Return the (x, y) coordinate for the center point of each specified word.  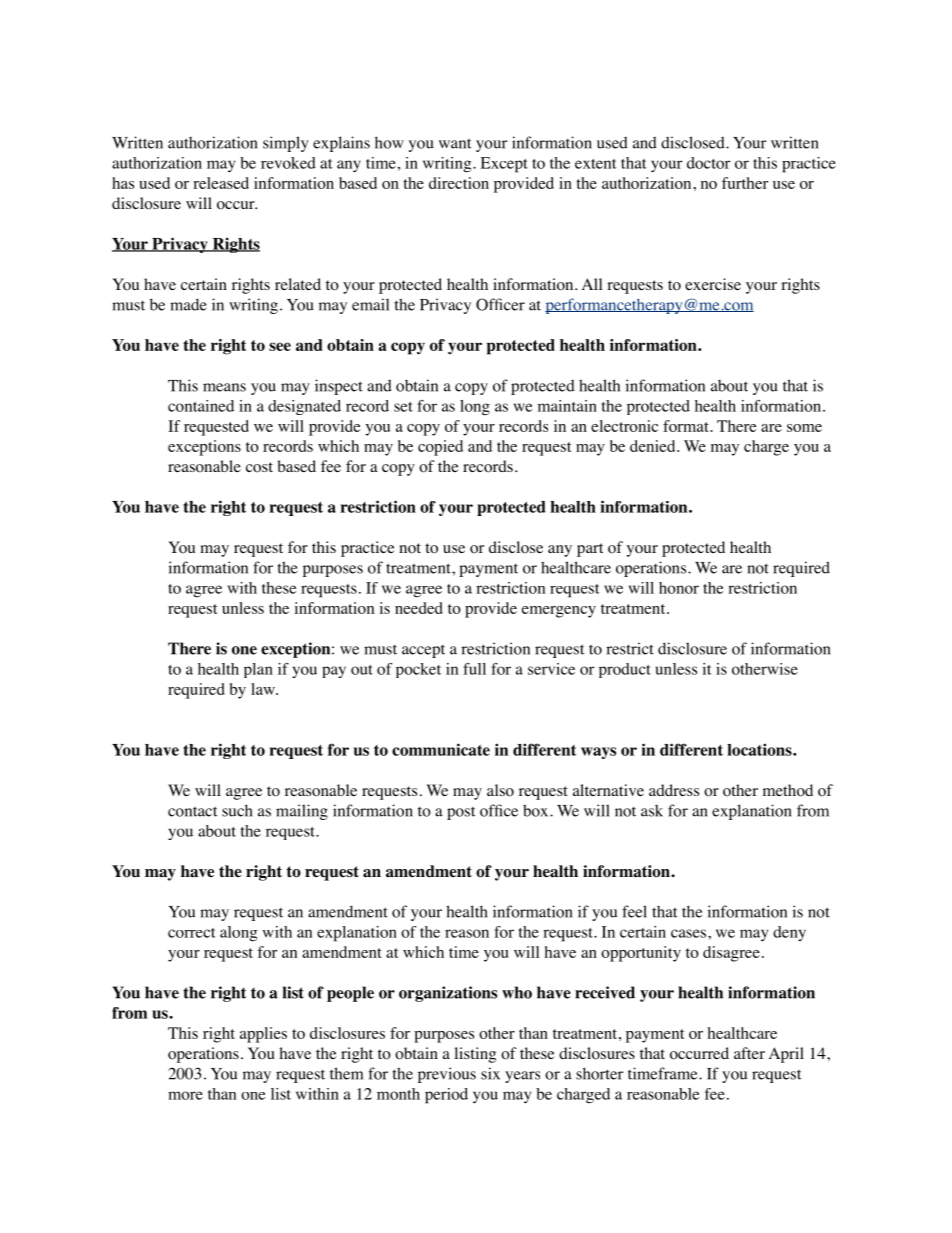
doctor (708, 163)
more (185, 1095)
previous (447, 1075)
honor (679, 588)
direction (459, 183)
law (264, 689)
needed (419, 608)
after (749, 1053)
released (221, 183)
